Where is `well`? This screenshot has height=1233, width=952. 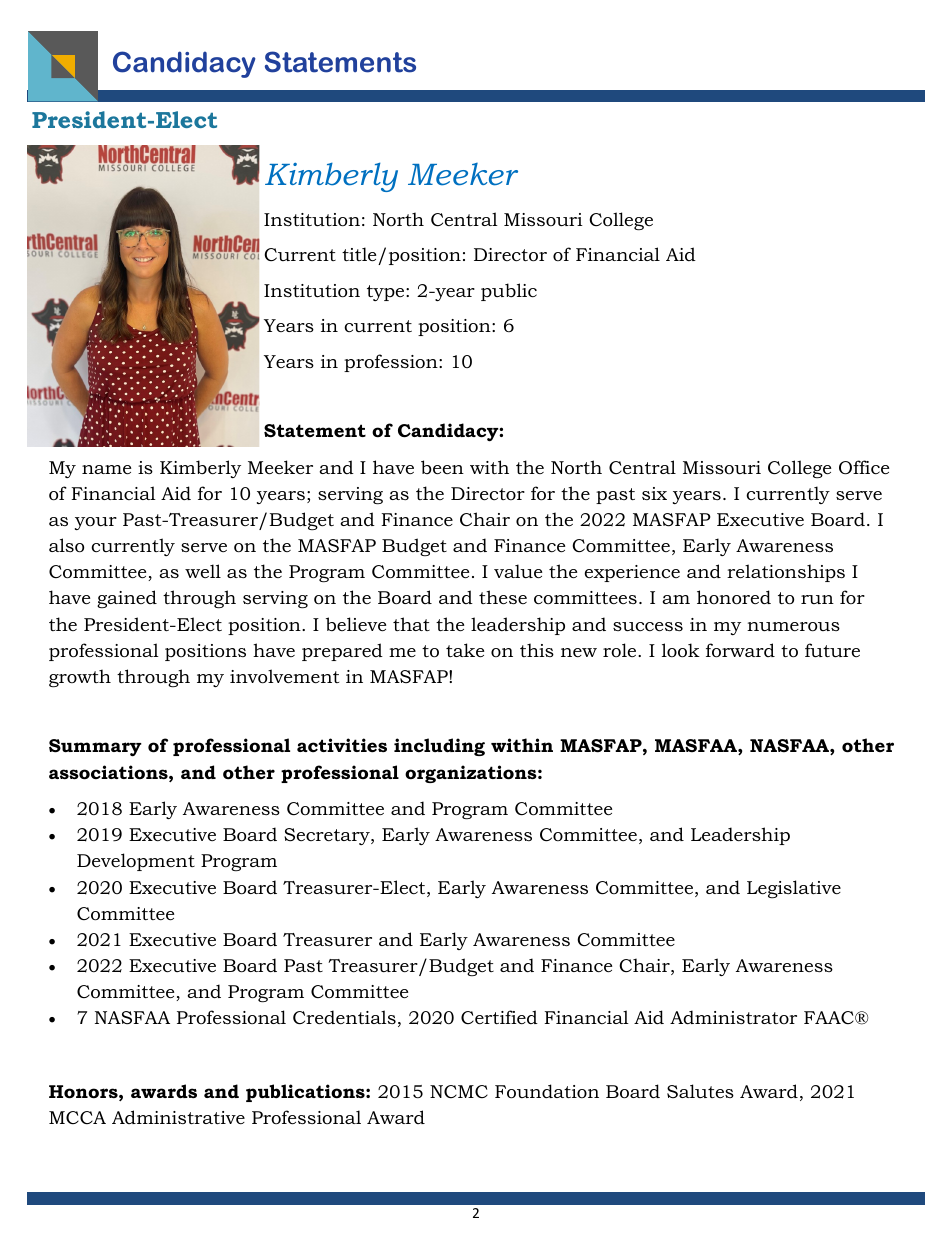
well is located at coordinates (203, 571).
